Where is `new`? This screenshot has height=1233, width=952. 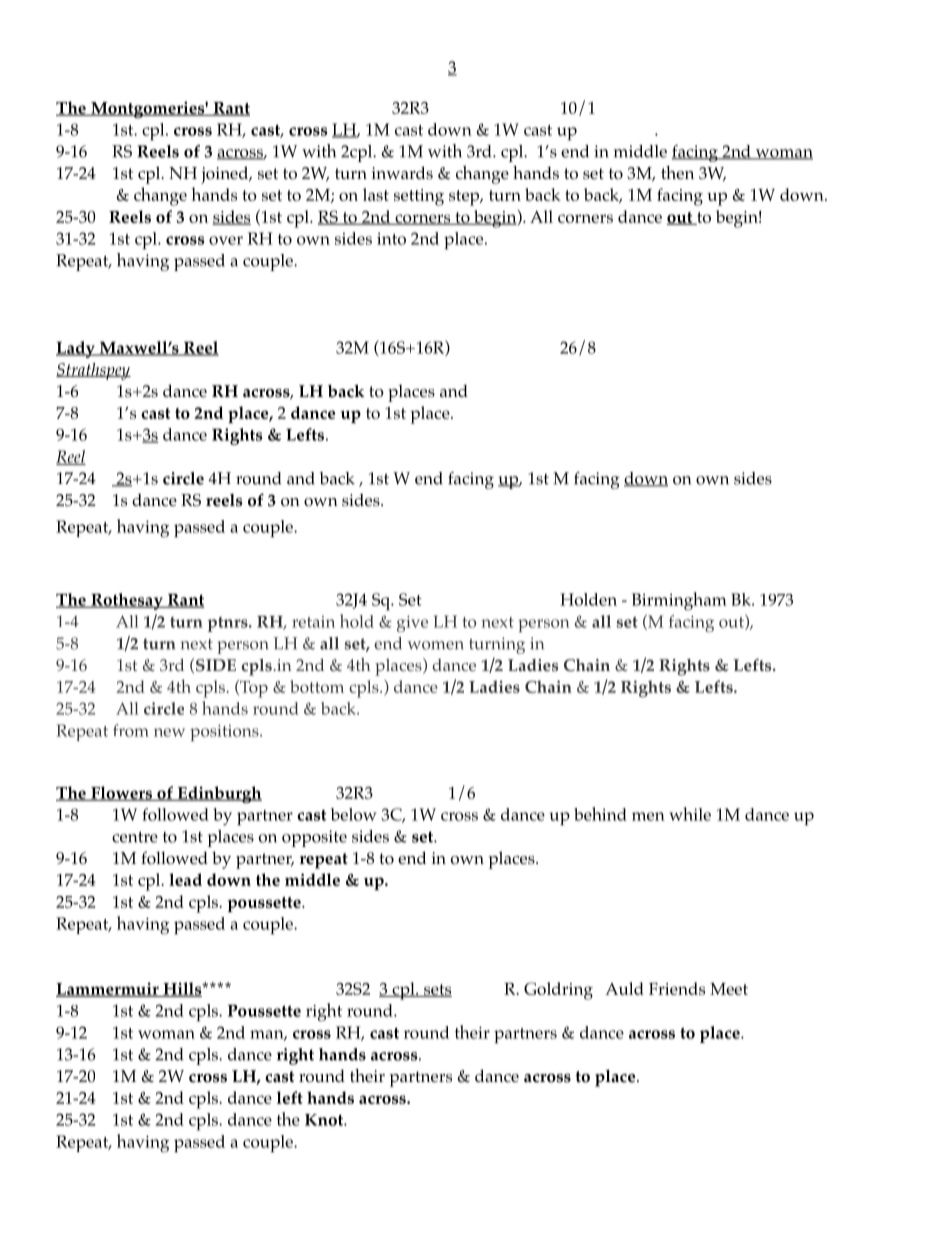 new is located at coordinates (169, 732).
